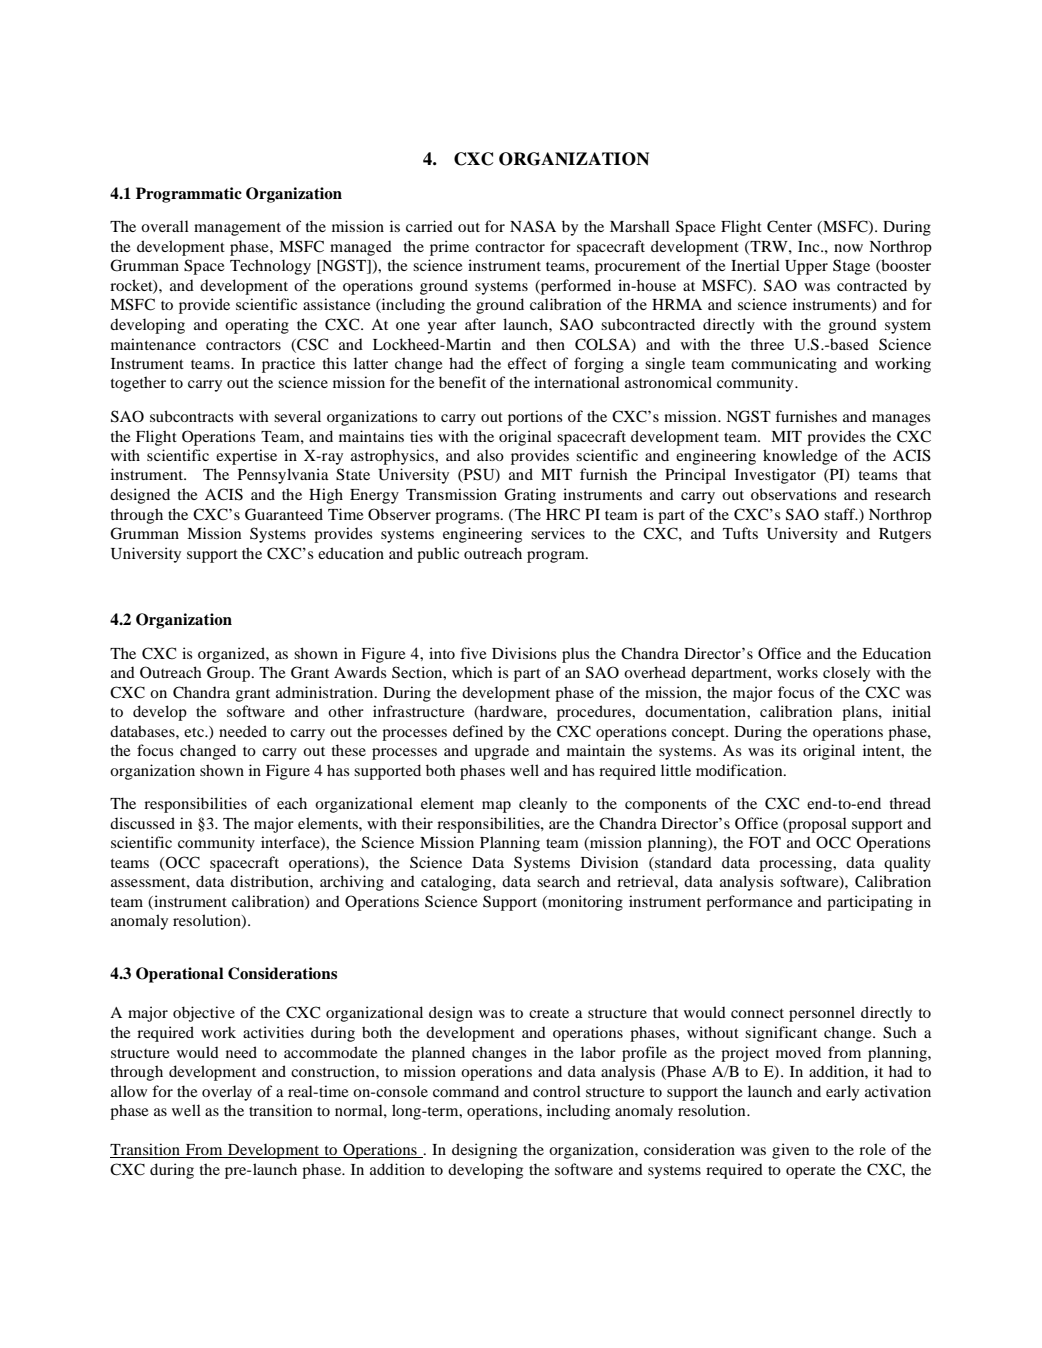  I want to click on Group, so click(229, 674).
